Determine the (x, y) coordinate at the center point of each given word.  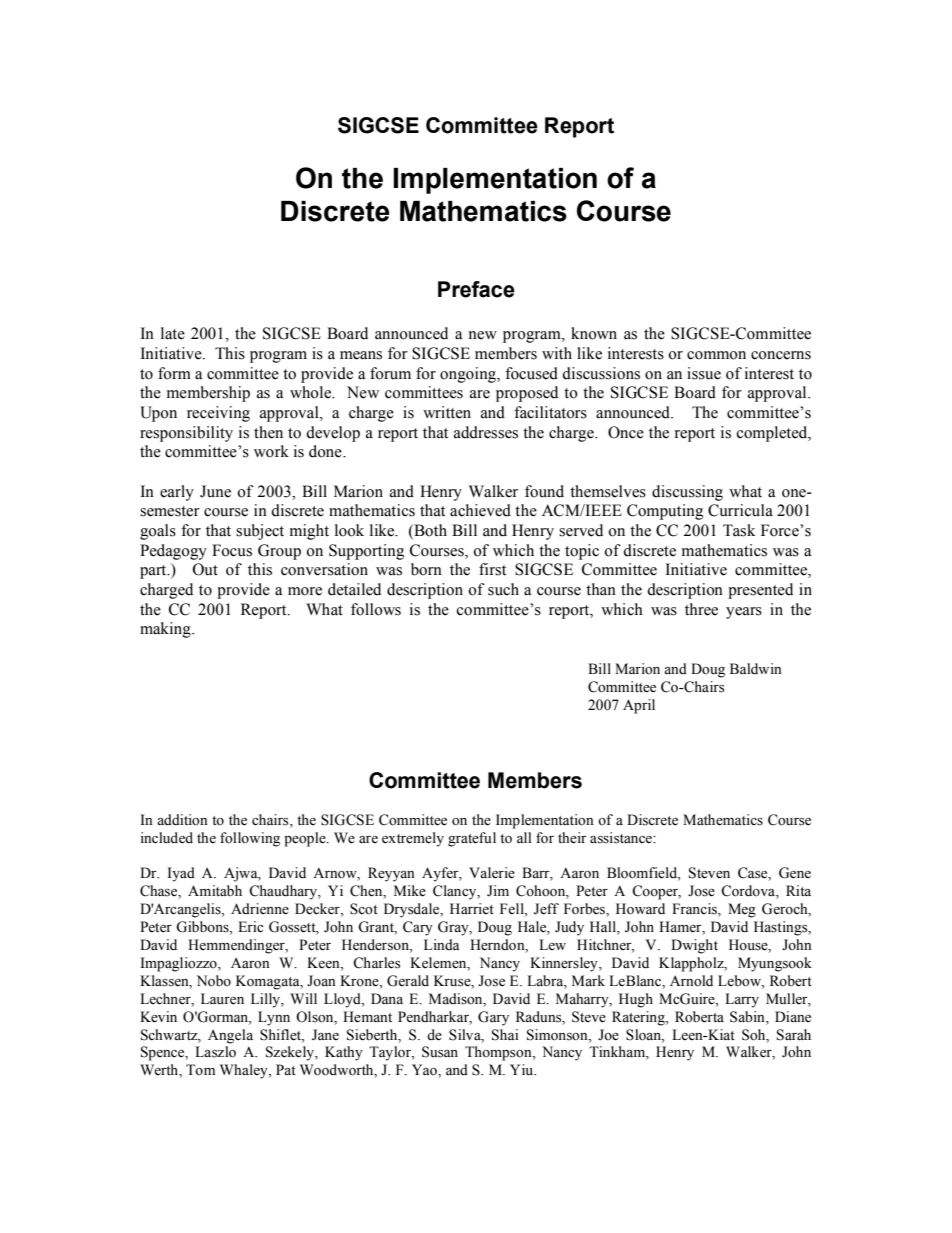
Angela (230, 1036)
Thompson (499, 1053)
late (173, 333)
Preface (476, 289)
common (716, 355)
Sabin (748, 1017)
